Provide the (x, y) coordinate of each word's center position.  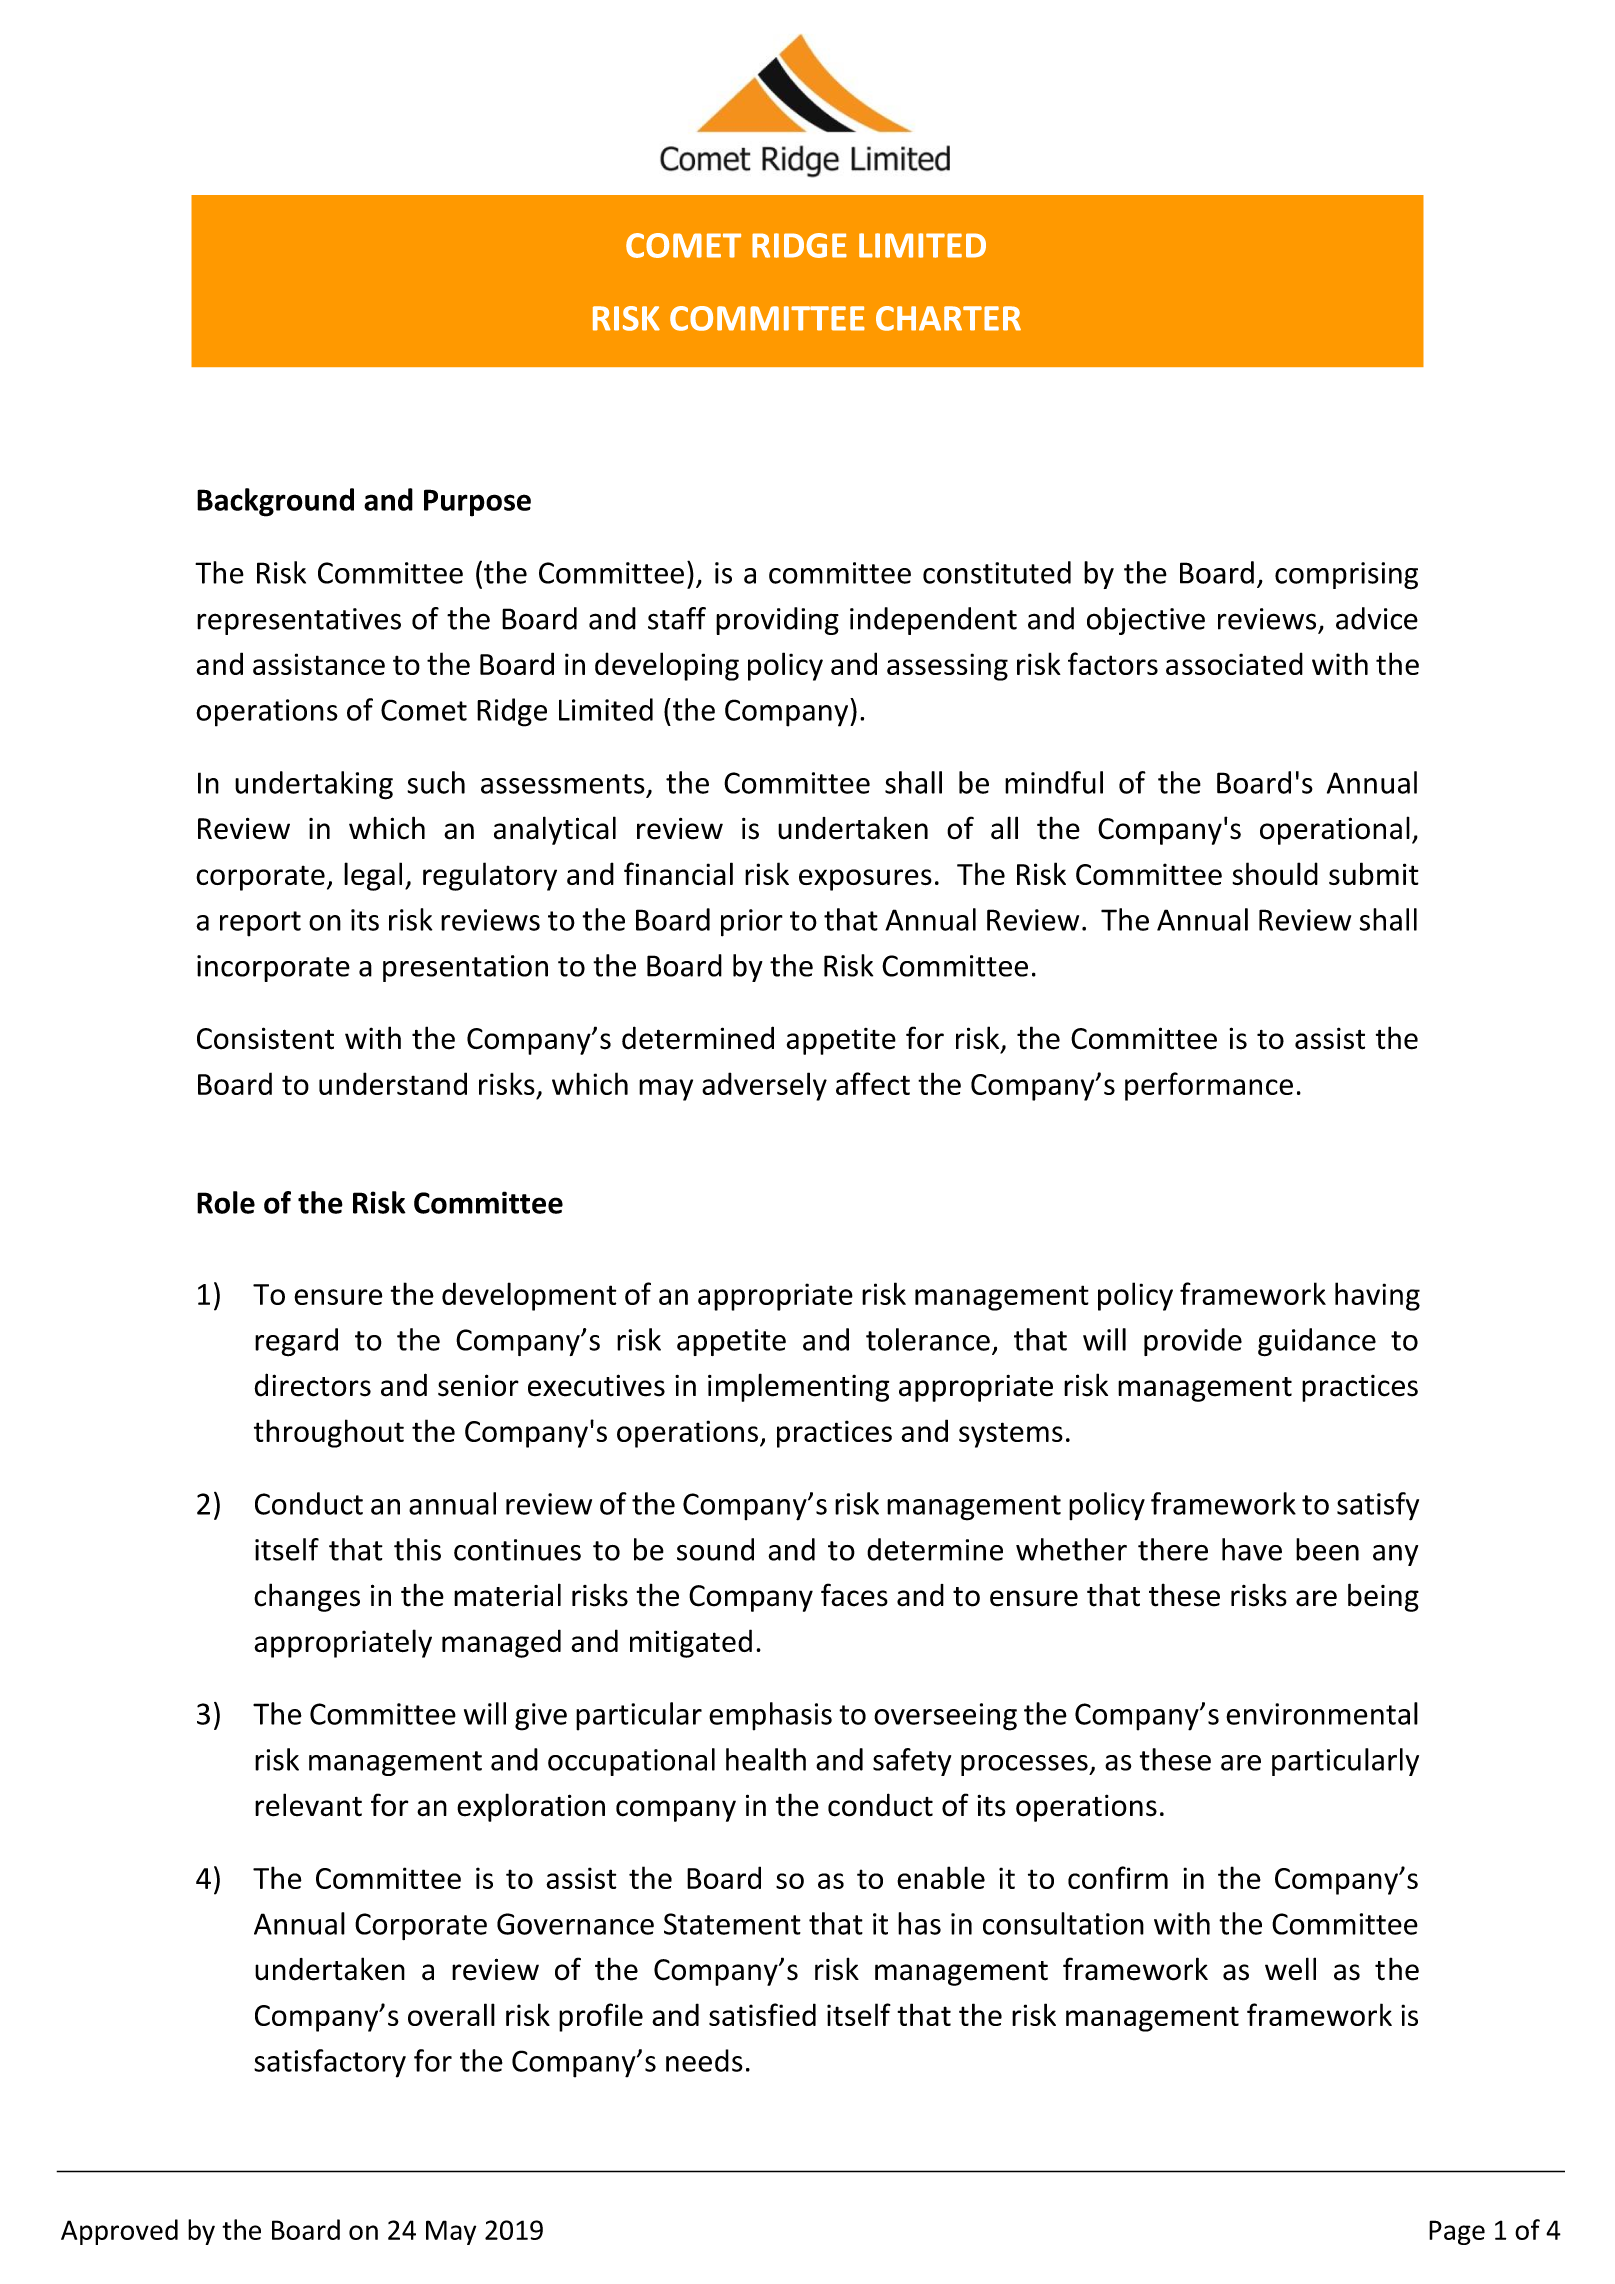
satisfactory (330, 2063)
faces (854, 1595)
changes (307, 1597)
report (260, 924)
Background (275, 502)
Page (1457, 2232)
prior (752, 923)
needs (704, 2060)
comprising (1346, 576)
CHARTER (948, 318)
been (1327, 1549)
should (1275, 873)
